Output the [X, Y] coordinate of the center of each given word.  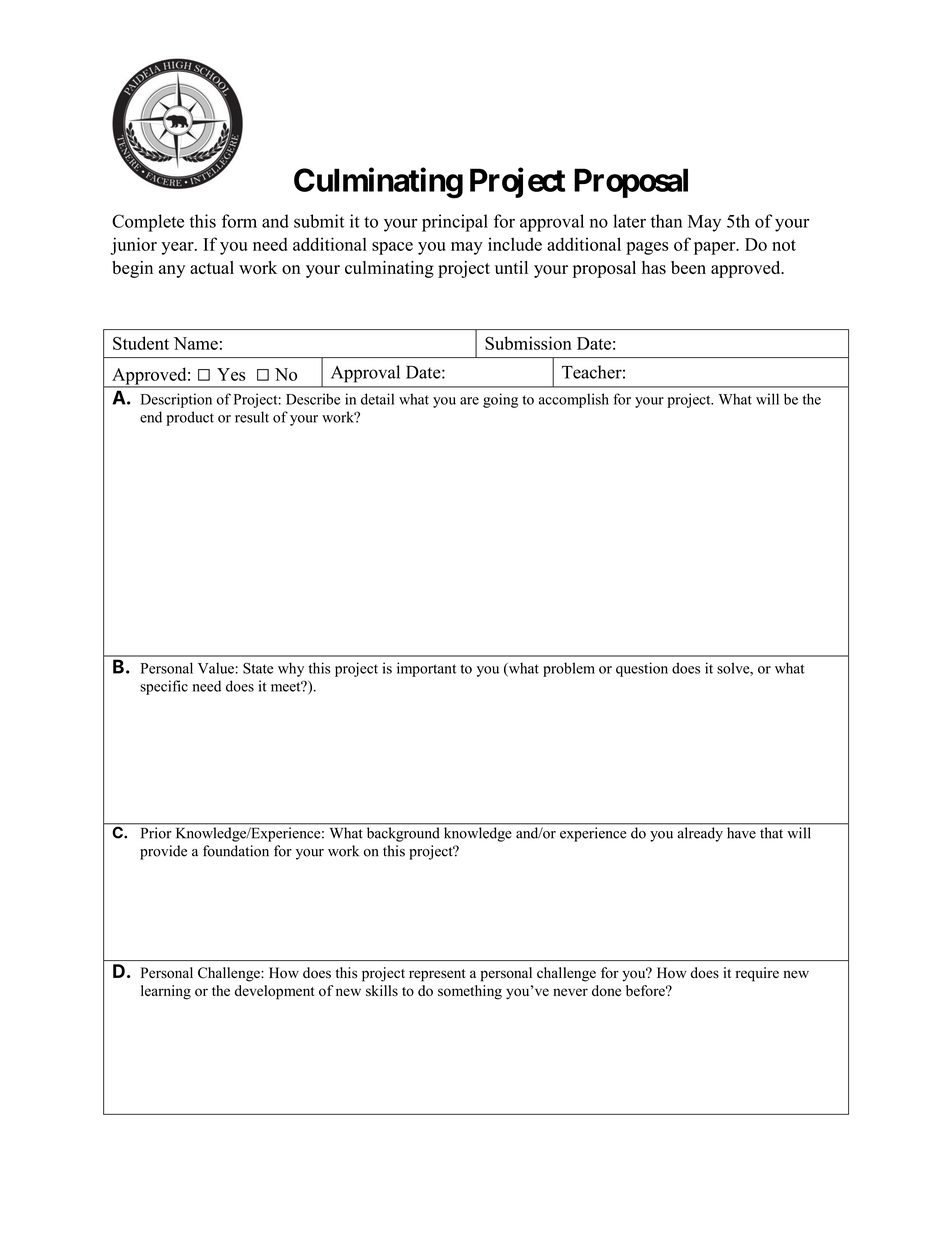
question [642, 669]
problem [569, 669]
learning [166, 992]
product [190, 418]
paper [716, 248]
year [178, 248]
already [700, 834]
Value [216, 668]
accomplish [574, 400]
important [426, 669]
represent [437, 975]
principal [455, 223]
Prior [156, 833]
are [469, 401]
